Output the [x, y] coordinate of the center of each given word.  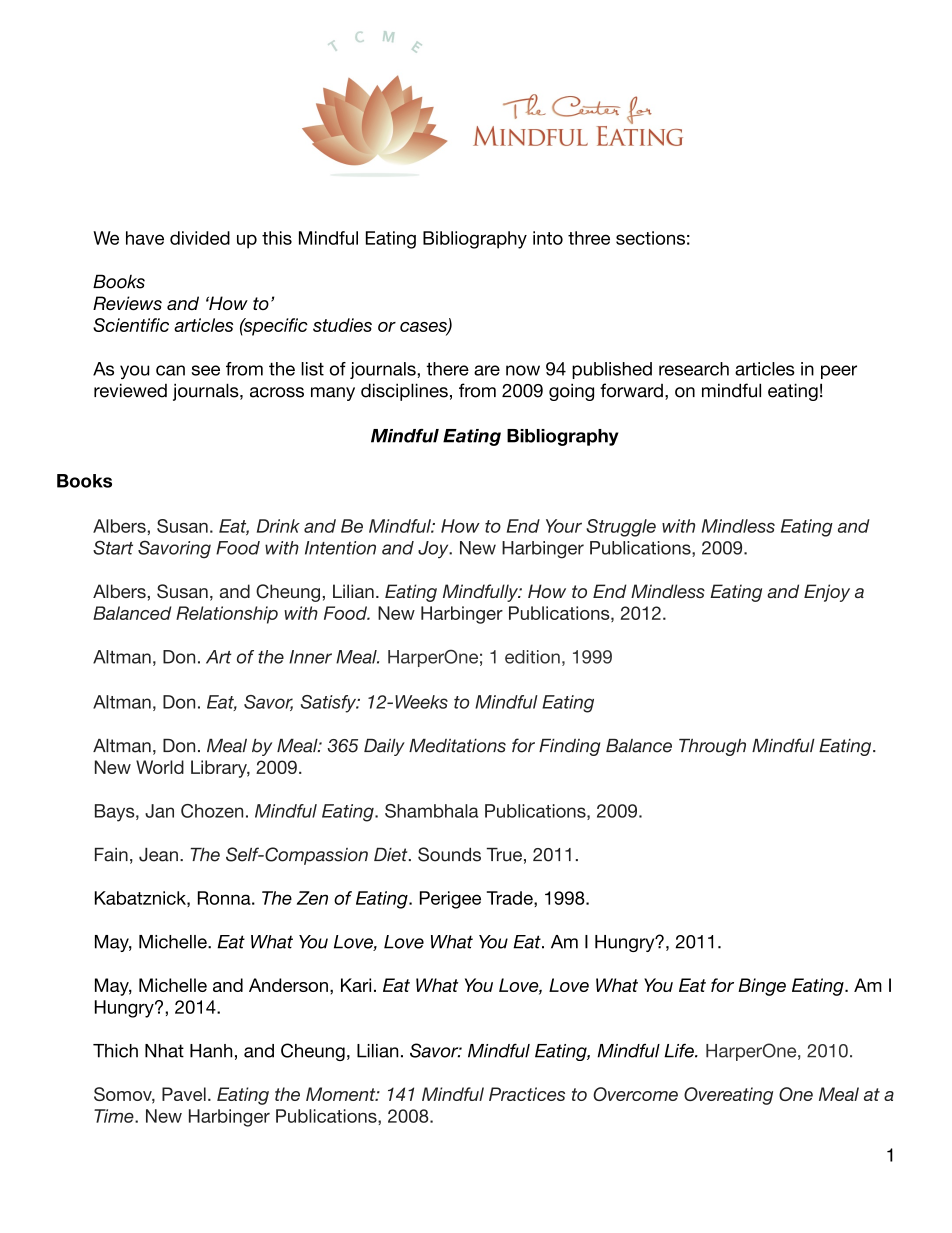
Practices [527, 1094]
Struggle [621, 528]
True [504, 855]
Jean [158, 855]
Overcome [635, 1094]
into [548, 238]
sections [650, 238]
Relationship [227, 615]
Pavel [184, 1094]
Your [564, 526]
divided [200, 238]
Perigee [450, 900]
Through [712, 747]
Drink [278, 526]
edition [532, 657]
